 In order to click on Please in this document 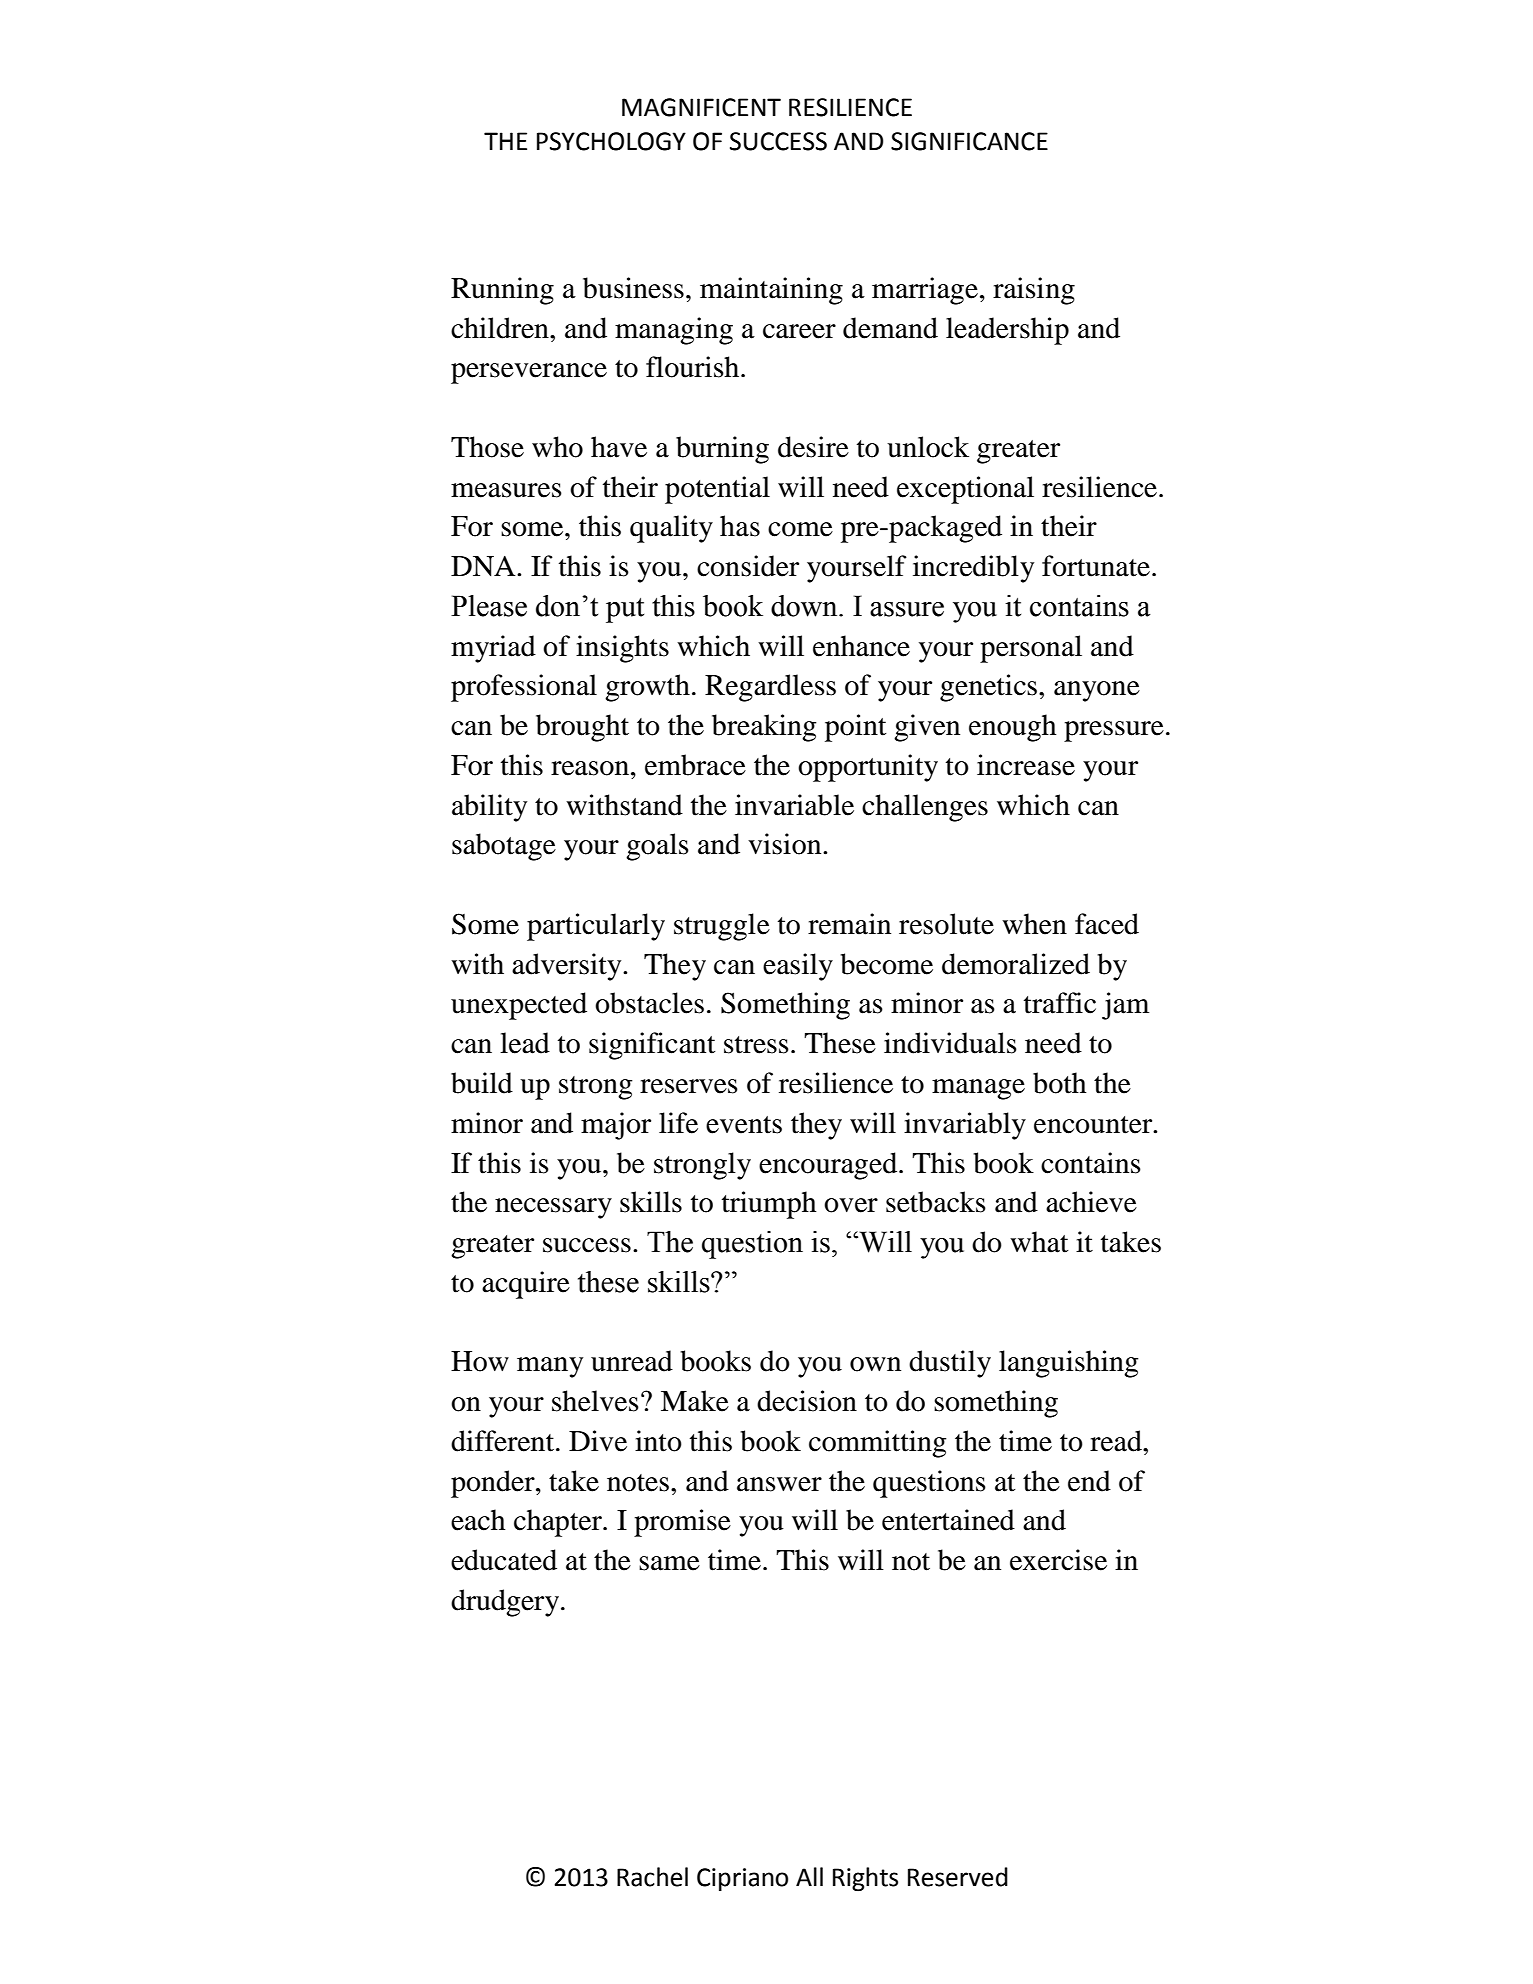, I will do `click(489, 606)`.
